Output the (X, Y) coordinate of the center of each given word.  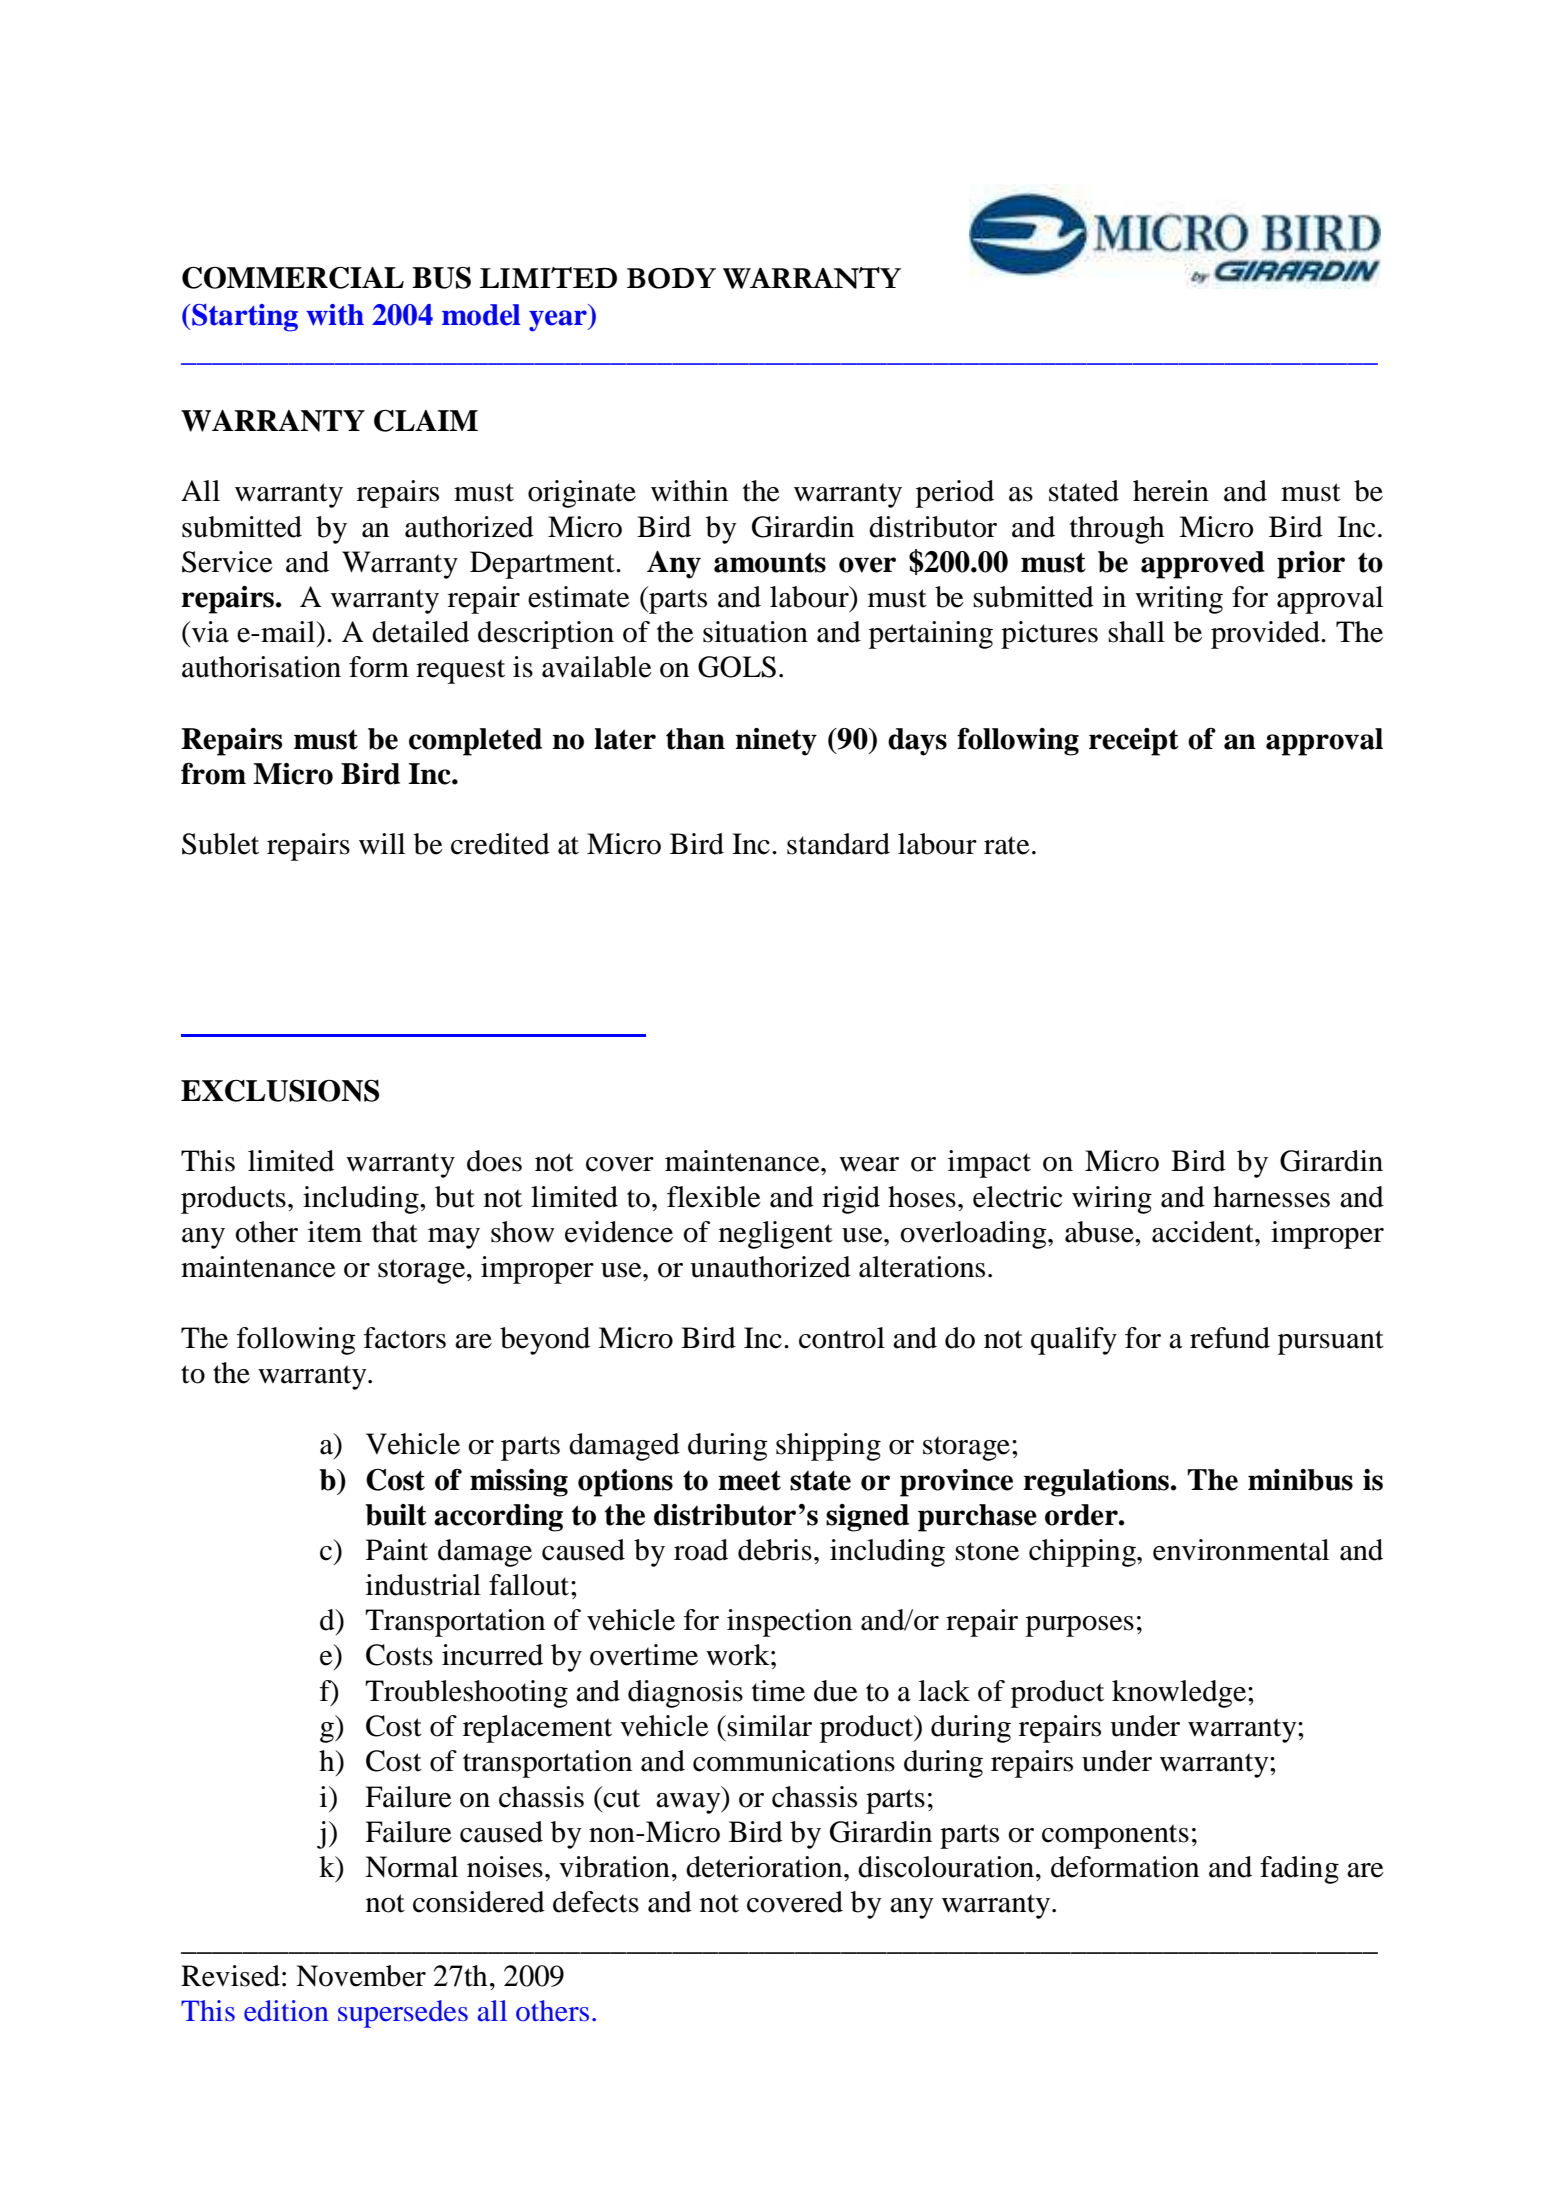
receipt (1134, 742)
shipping (828, 1447)
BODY (671, 278)
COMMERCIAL (293, 278)
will (382, 843)
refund (1230, 1338)
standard (838, 844)
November (361, 1976)
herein (1171, 491)
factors (405, 1338)
